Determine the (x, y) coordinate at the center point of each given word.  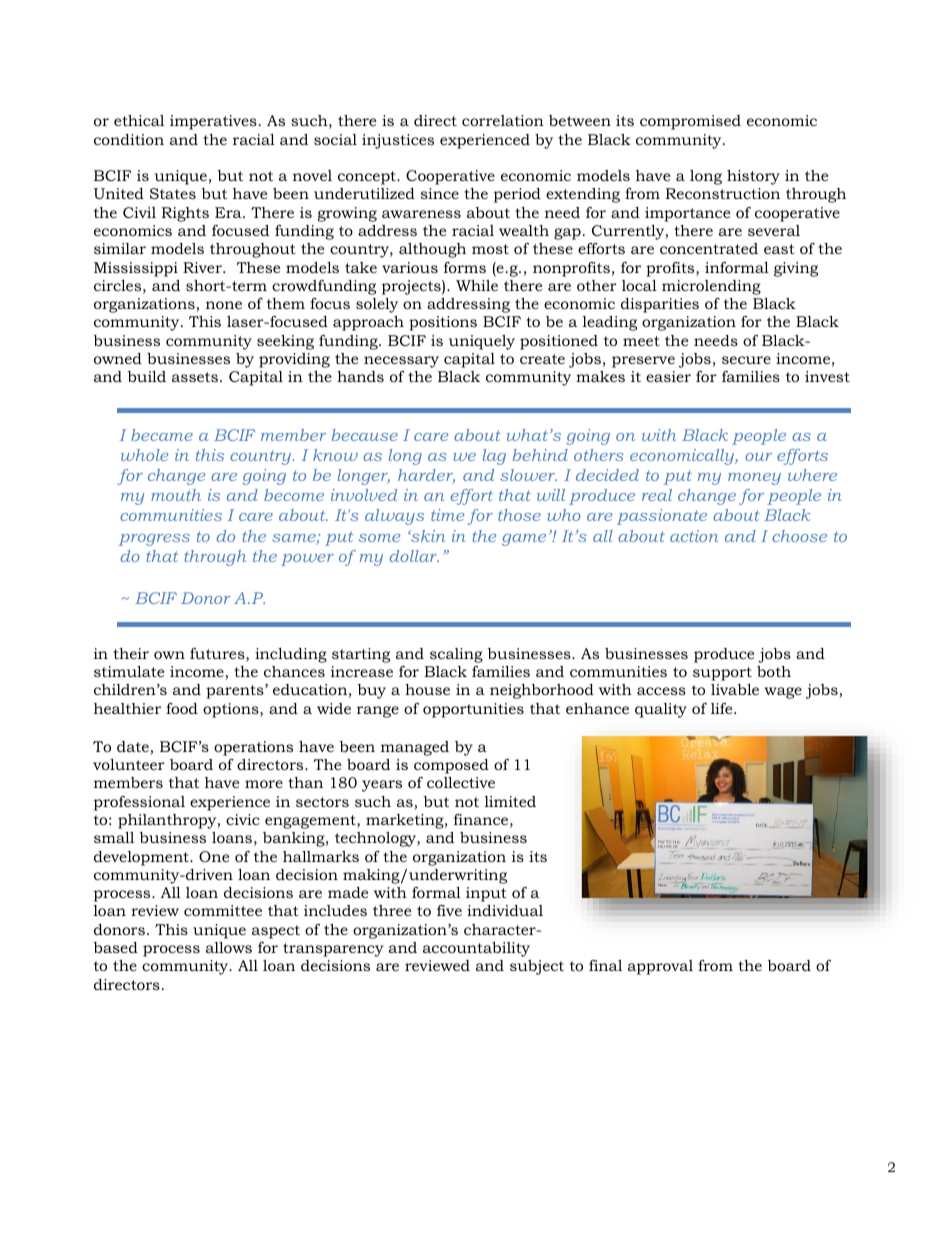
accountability (476, 949)
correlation (503, 120)
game (524, 540)
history (753, 177)
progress (154, 540)
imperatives (213, 122)
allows (229, 947)
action (694, 536)
